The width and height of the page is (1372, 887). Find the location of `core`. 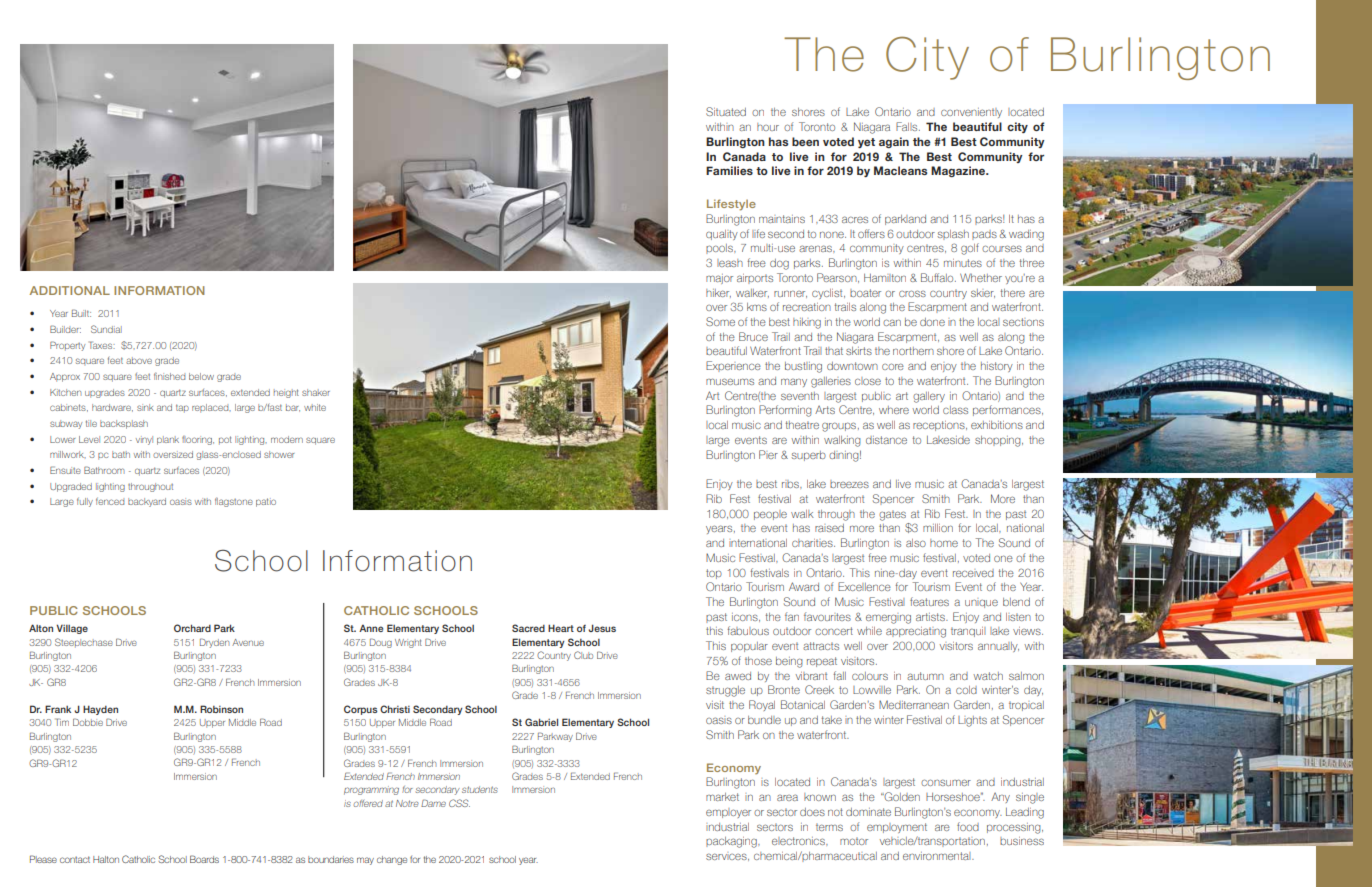

core is located at coordinates (893, 366).
